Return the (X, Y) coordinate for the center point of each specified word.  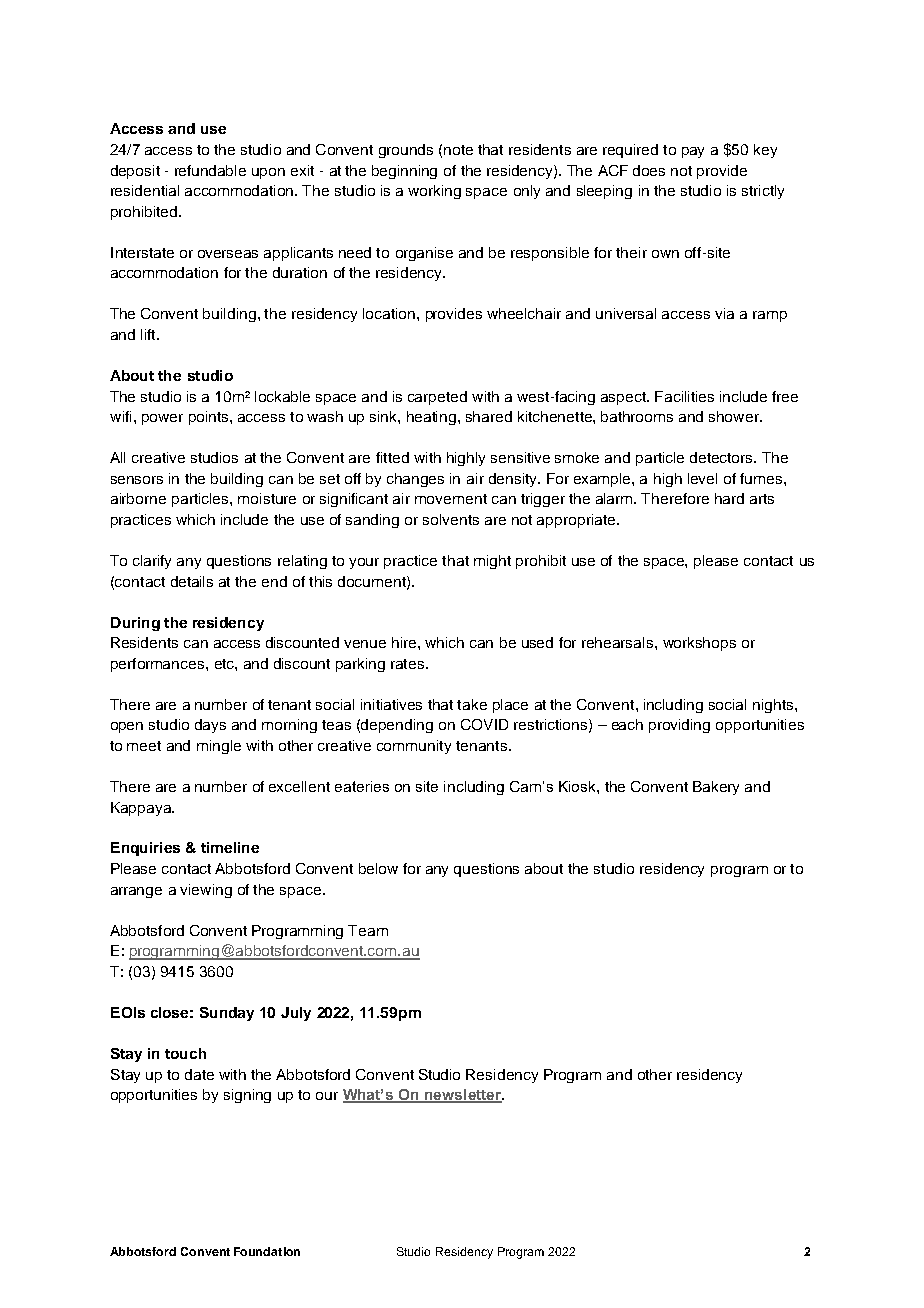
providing (679, 726)
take (472, 704)
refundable (210, 170)
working (434, 192)
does (649, 170)
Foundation (267, 1251)
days (210, 726)
